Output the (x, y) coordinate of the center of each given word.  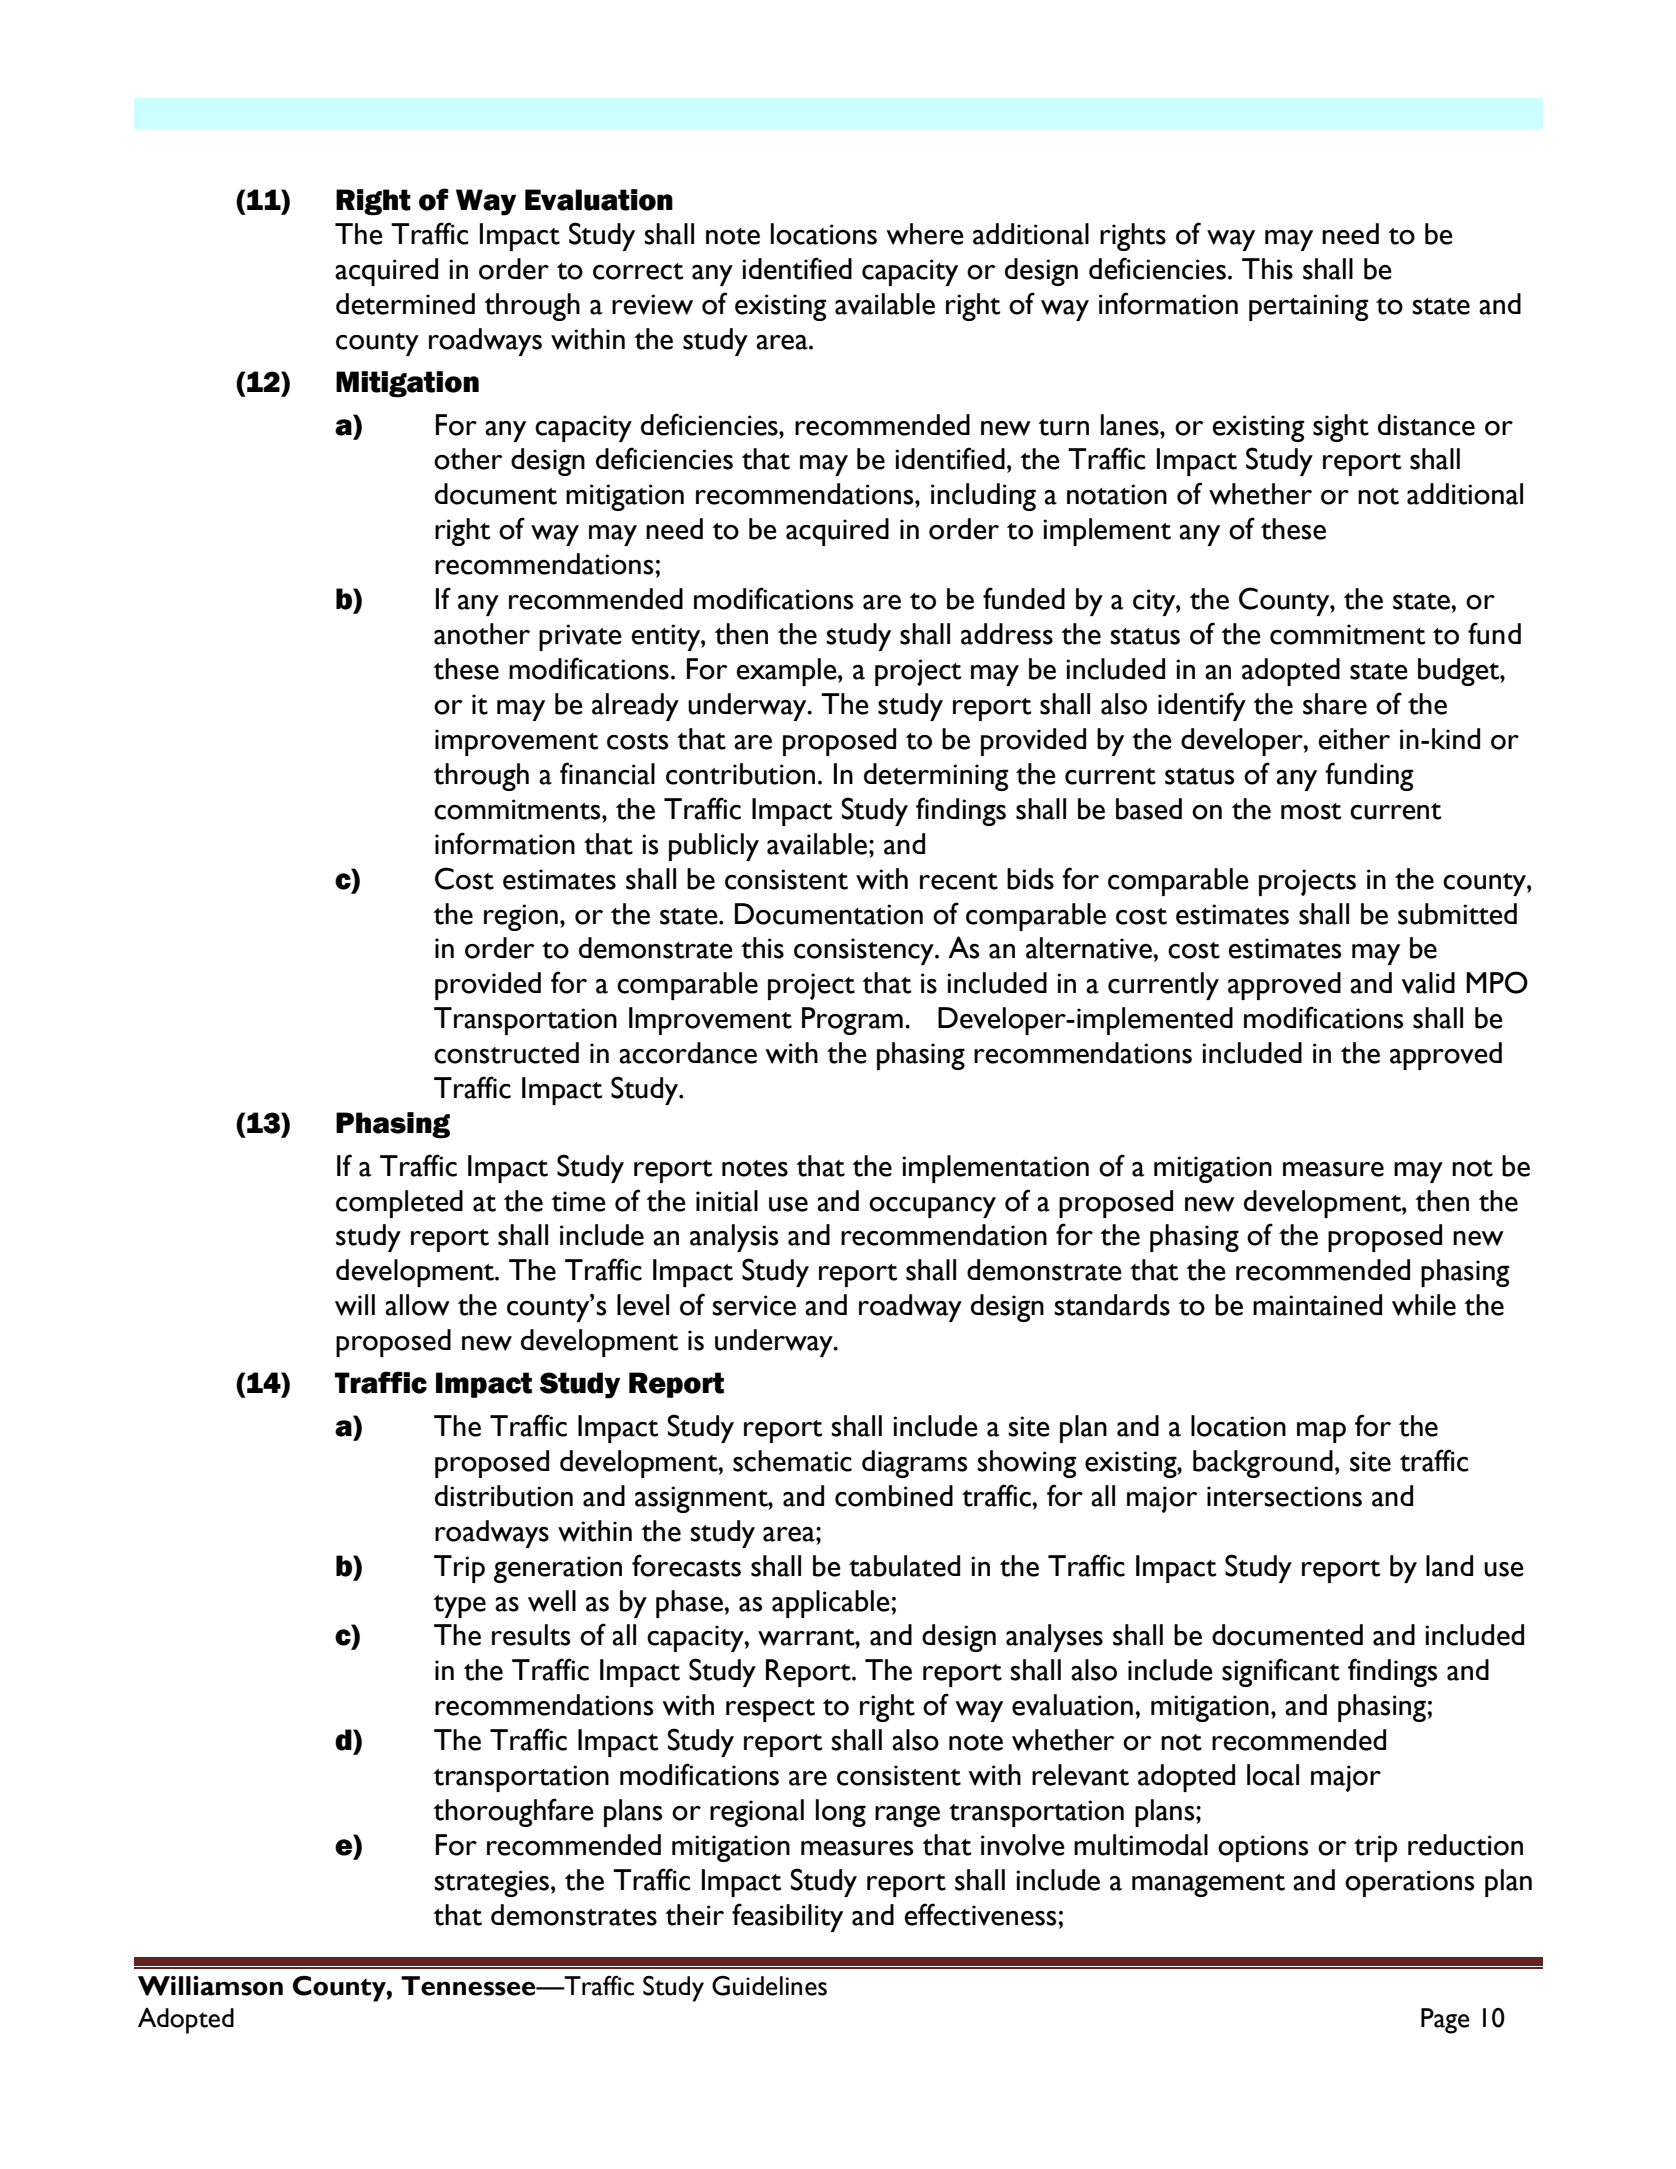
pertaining (1308, 307)
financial (607, 773)
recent (959, 881)
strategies (493, 1883)
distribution (504, 1496)
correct (638, 271)
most (1311, 811)
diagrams (915, 1464)
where (925, 234)
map (1321, 1432)
